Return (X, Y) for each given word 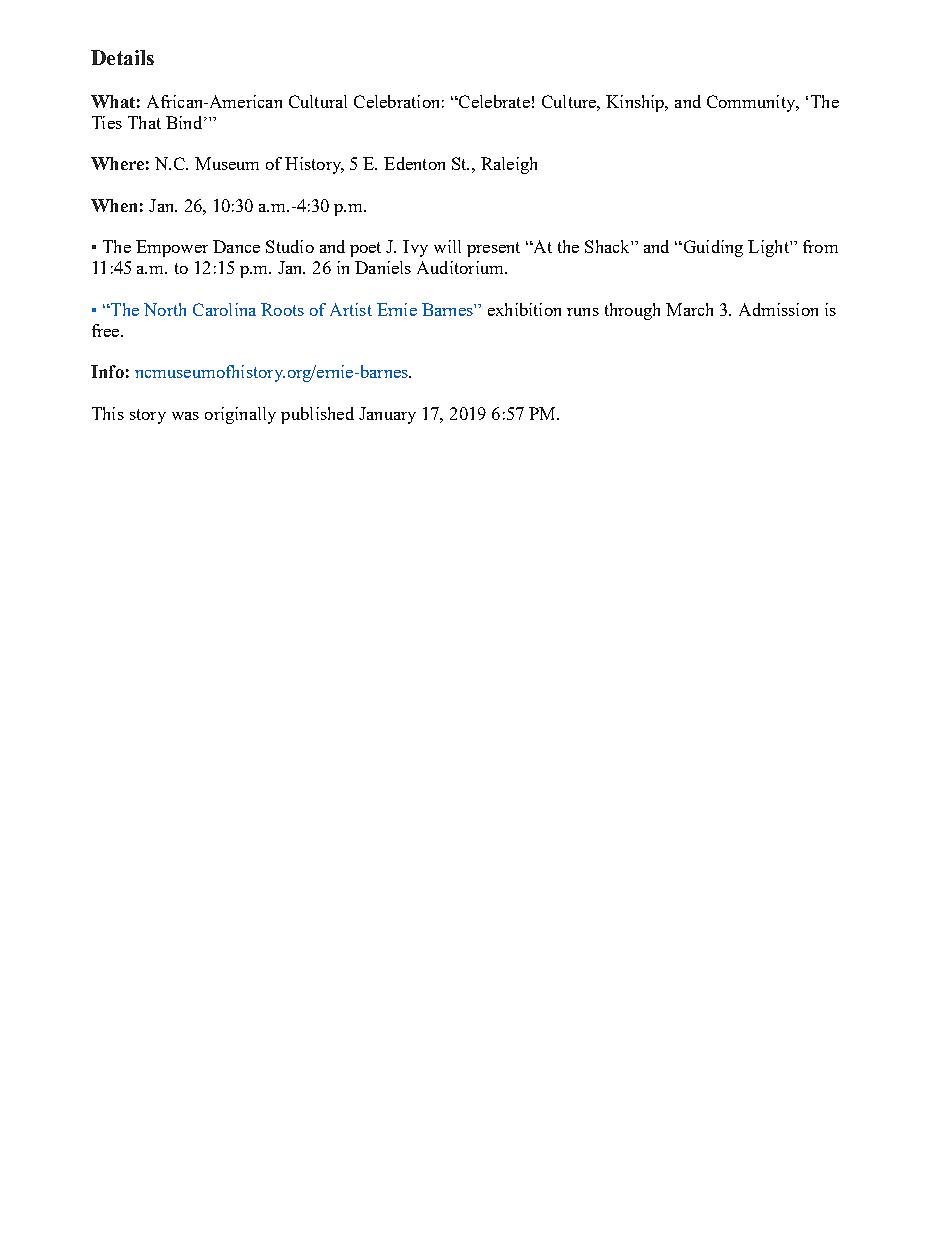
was (185, 416)
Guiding (712, 248)
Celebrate (493, 101)
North (165, 309)
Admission (778, 309)
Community (752, 103)
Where (117, 163)
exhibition (524, 309)
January (387, 415)
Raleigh (509, 165)
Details (122, 57)
